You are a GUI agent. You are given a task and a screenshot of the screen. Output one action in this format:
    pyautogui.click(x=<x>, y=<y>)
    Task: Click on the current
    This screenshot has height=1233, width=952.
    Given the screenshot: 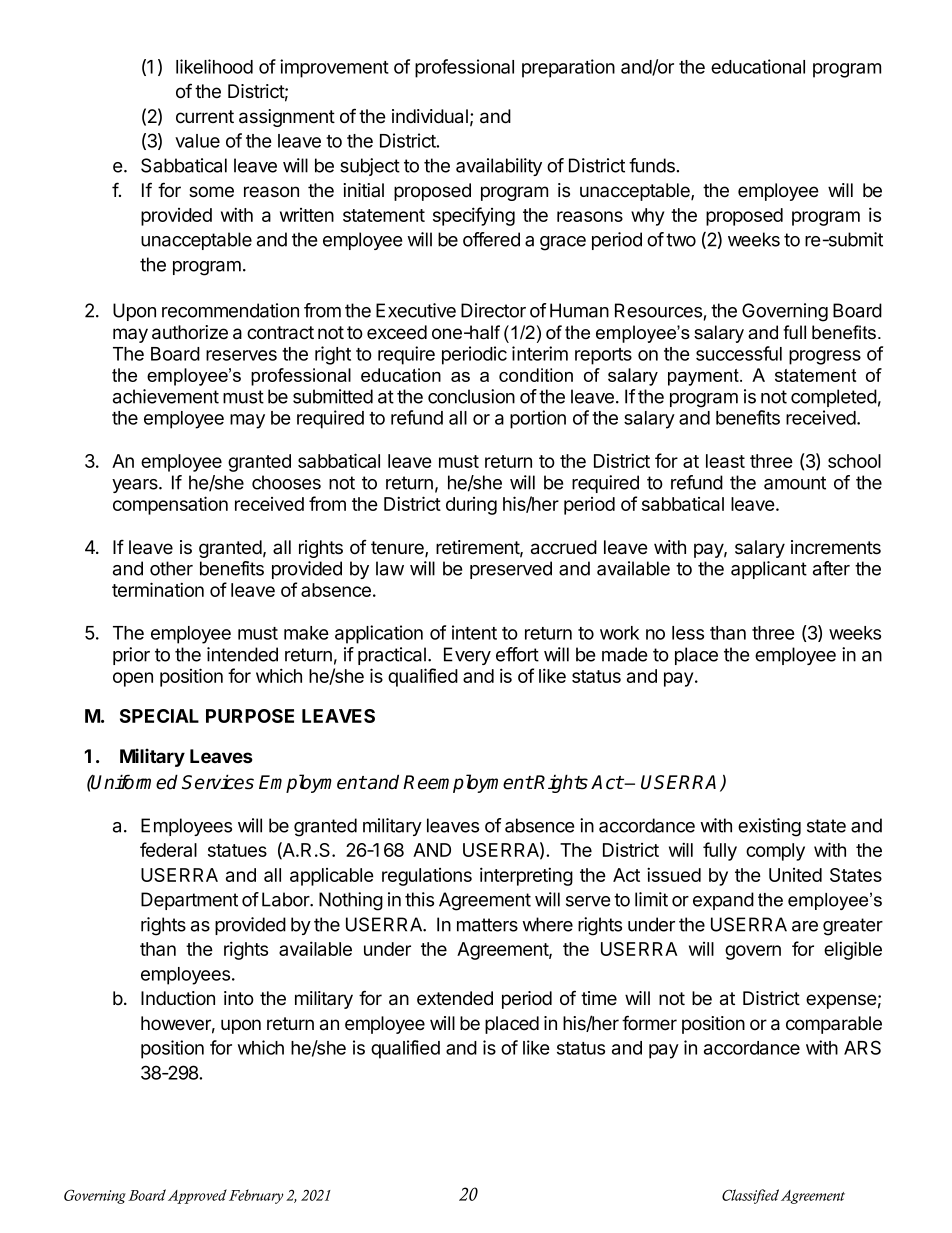 What is the action you would take?
    pyautogui.click(x=205, y=117)
